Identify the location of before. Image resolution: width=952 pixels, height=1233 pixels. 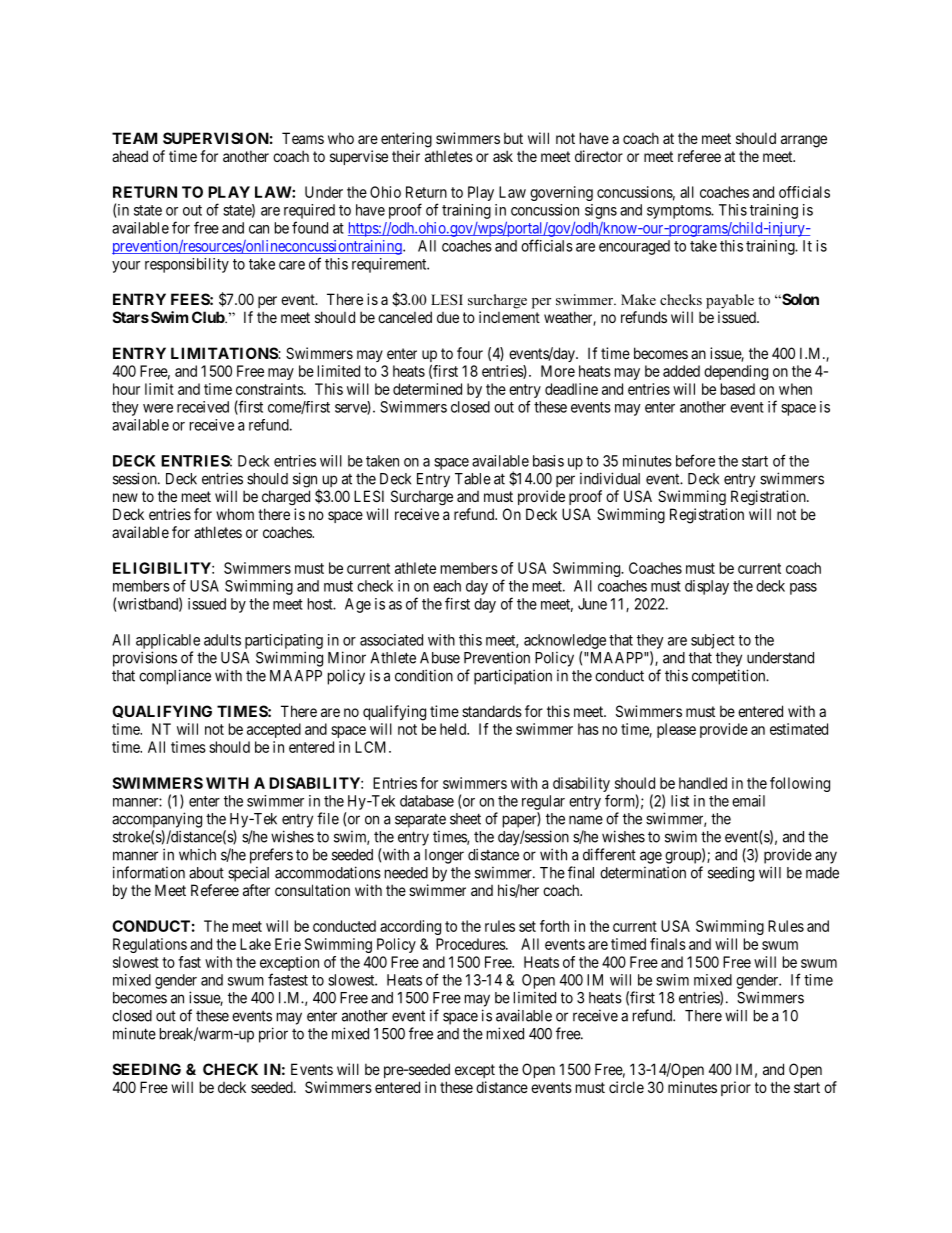
(695, 460).
